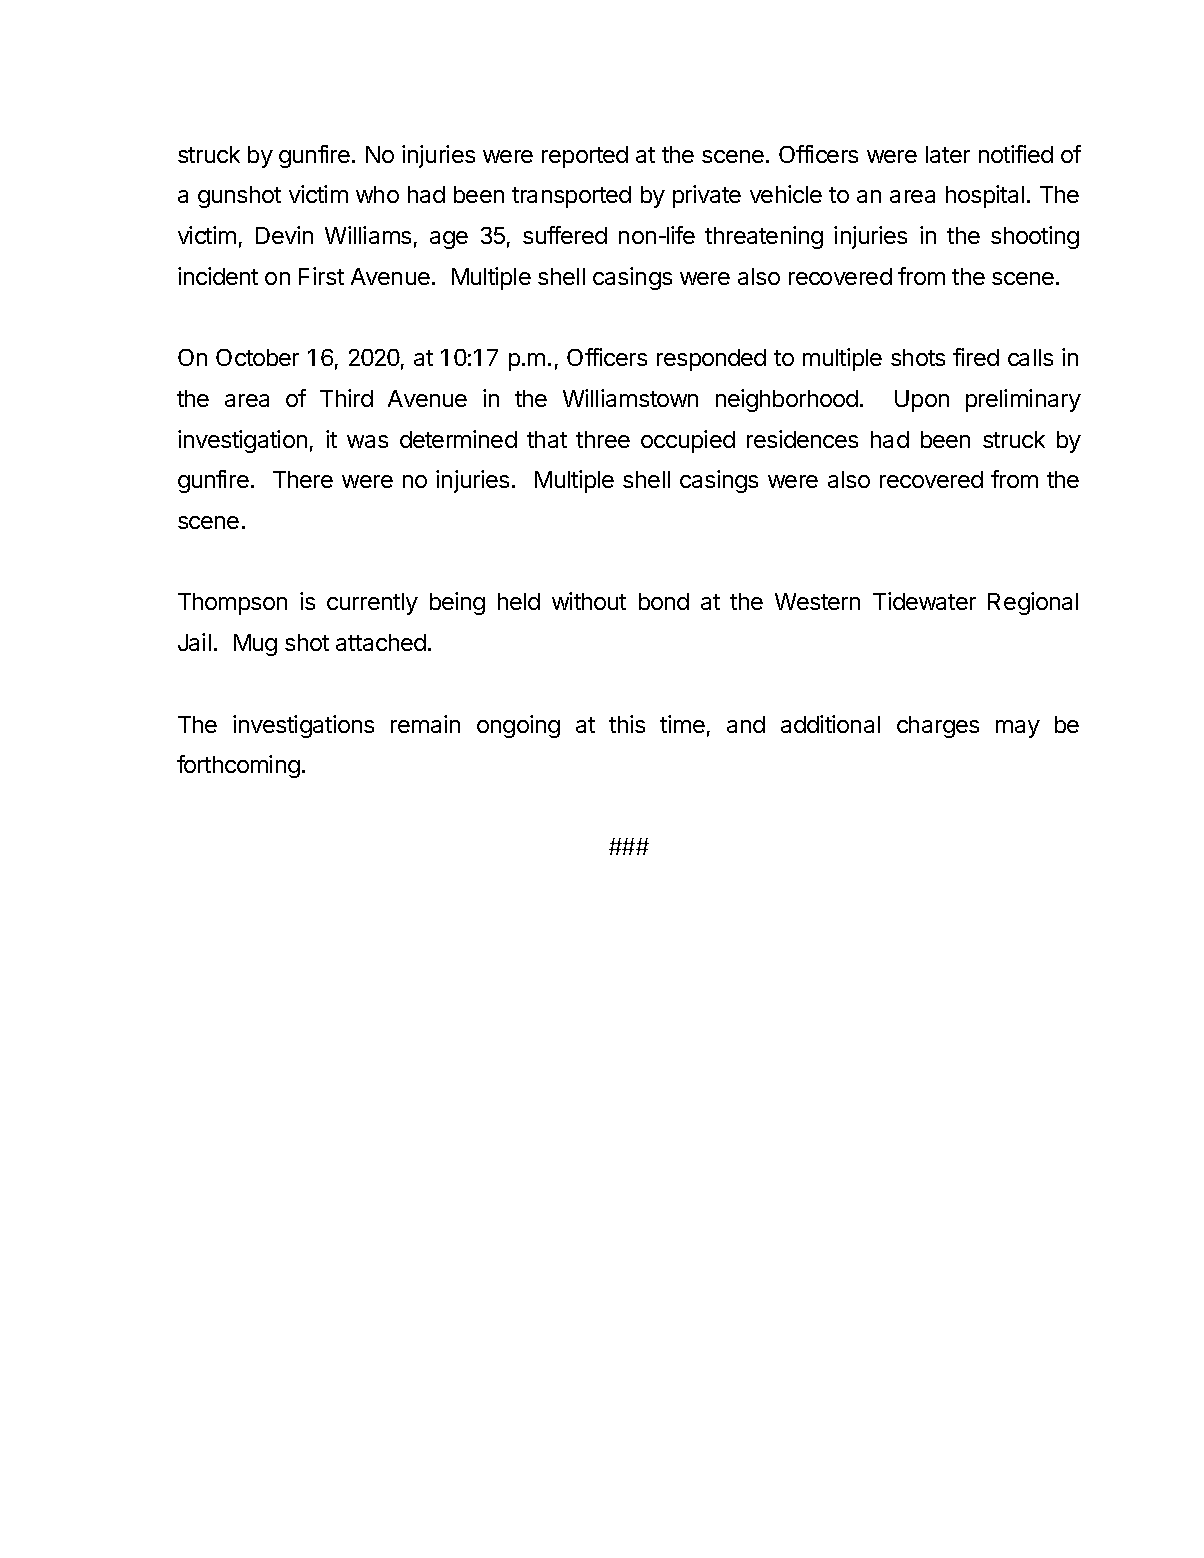 This screenshot has height=1558, width=1204. I want to click on later, so click(948, 154).
